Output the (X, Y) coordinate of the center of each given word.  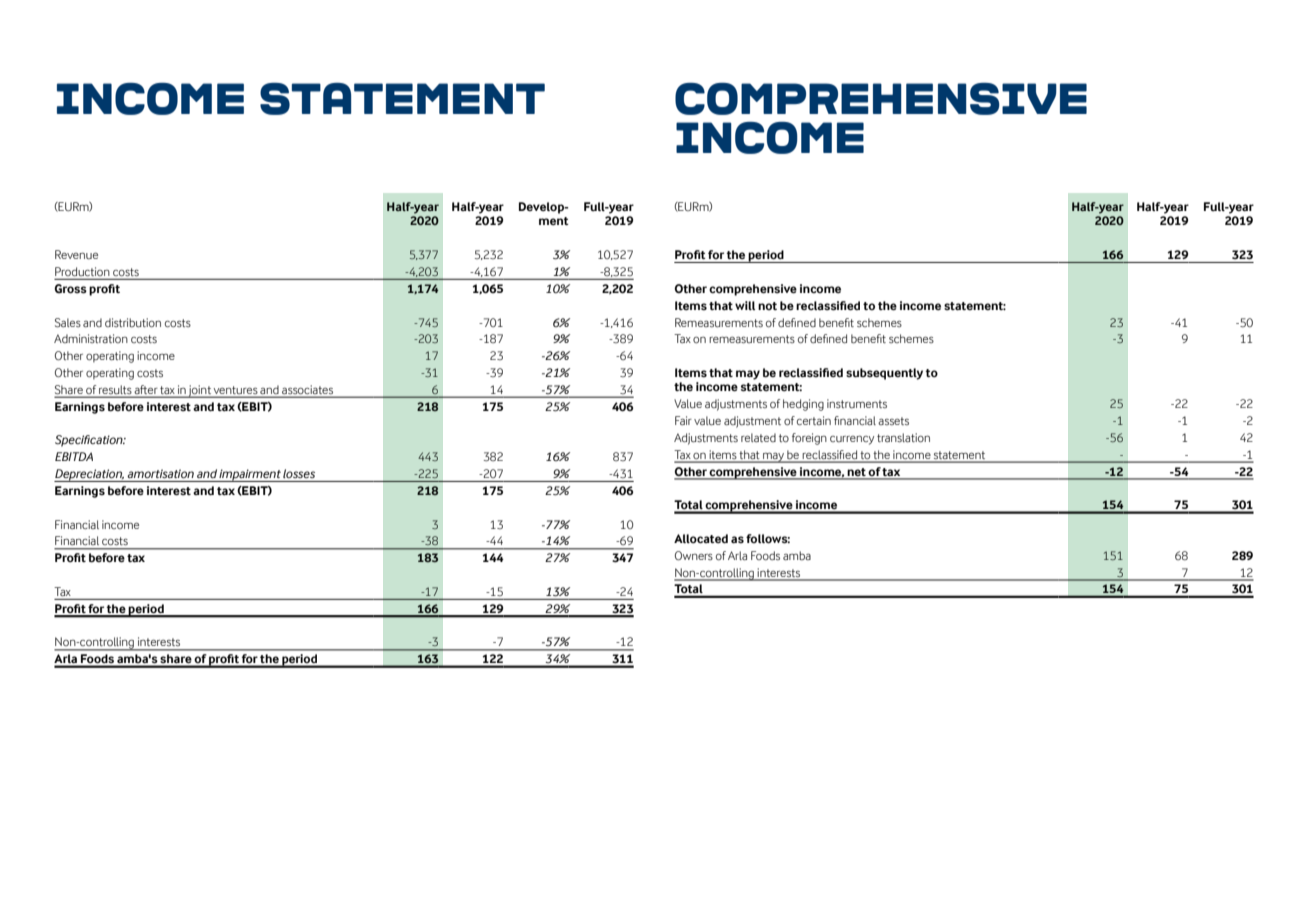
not (767, 306)
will (745, 305)
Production (83, 273)
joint (200, 391)
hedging (803, 405)
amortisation (160, 473)
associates (307, 389)
